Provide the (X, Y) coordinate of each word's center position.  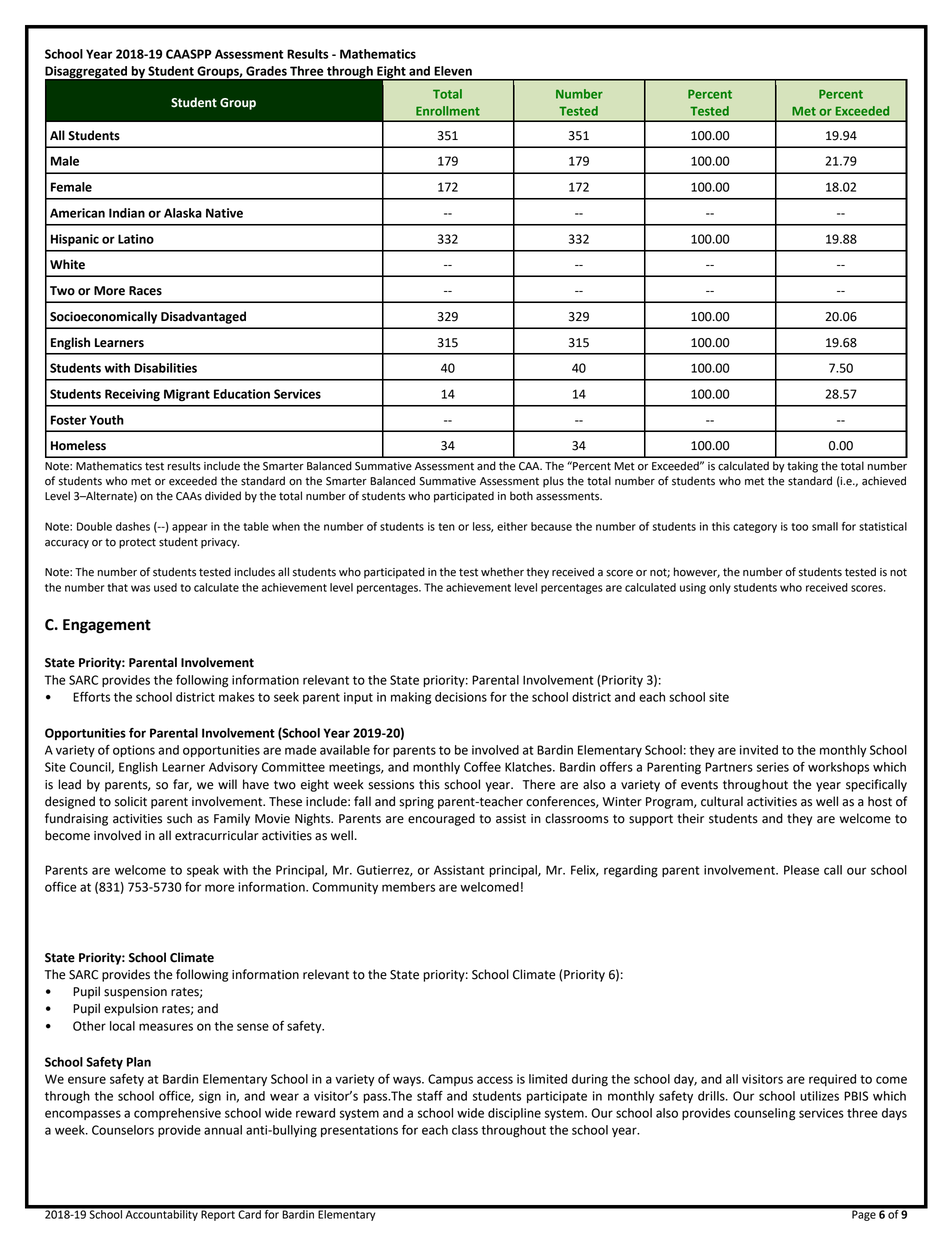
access (495, 1080)
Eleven (453, 71)
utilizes (819, 1096)
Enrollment (448, 111)
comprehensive (177, 1114)
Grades (266, 71)
